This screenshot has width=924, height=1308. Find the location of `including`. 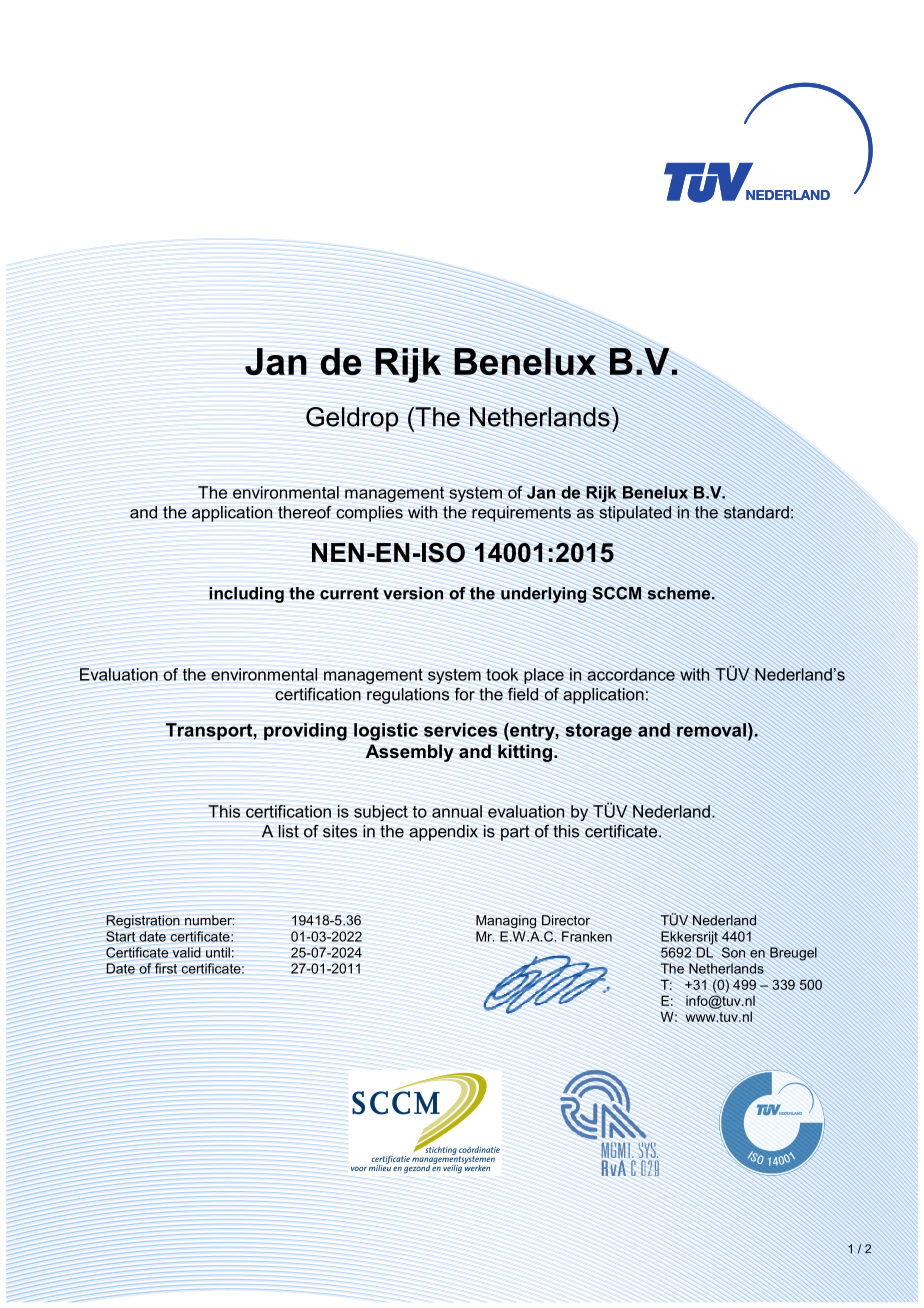

including is located at coordinates (246, 595).
